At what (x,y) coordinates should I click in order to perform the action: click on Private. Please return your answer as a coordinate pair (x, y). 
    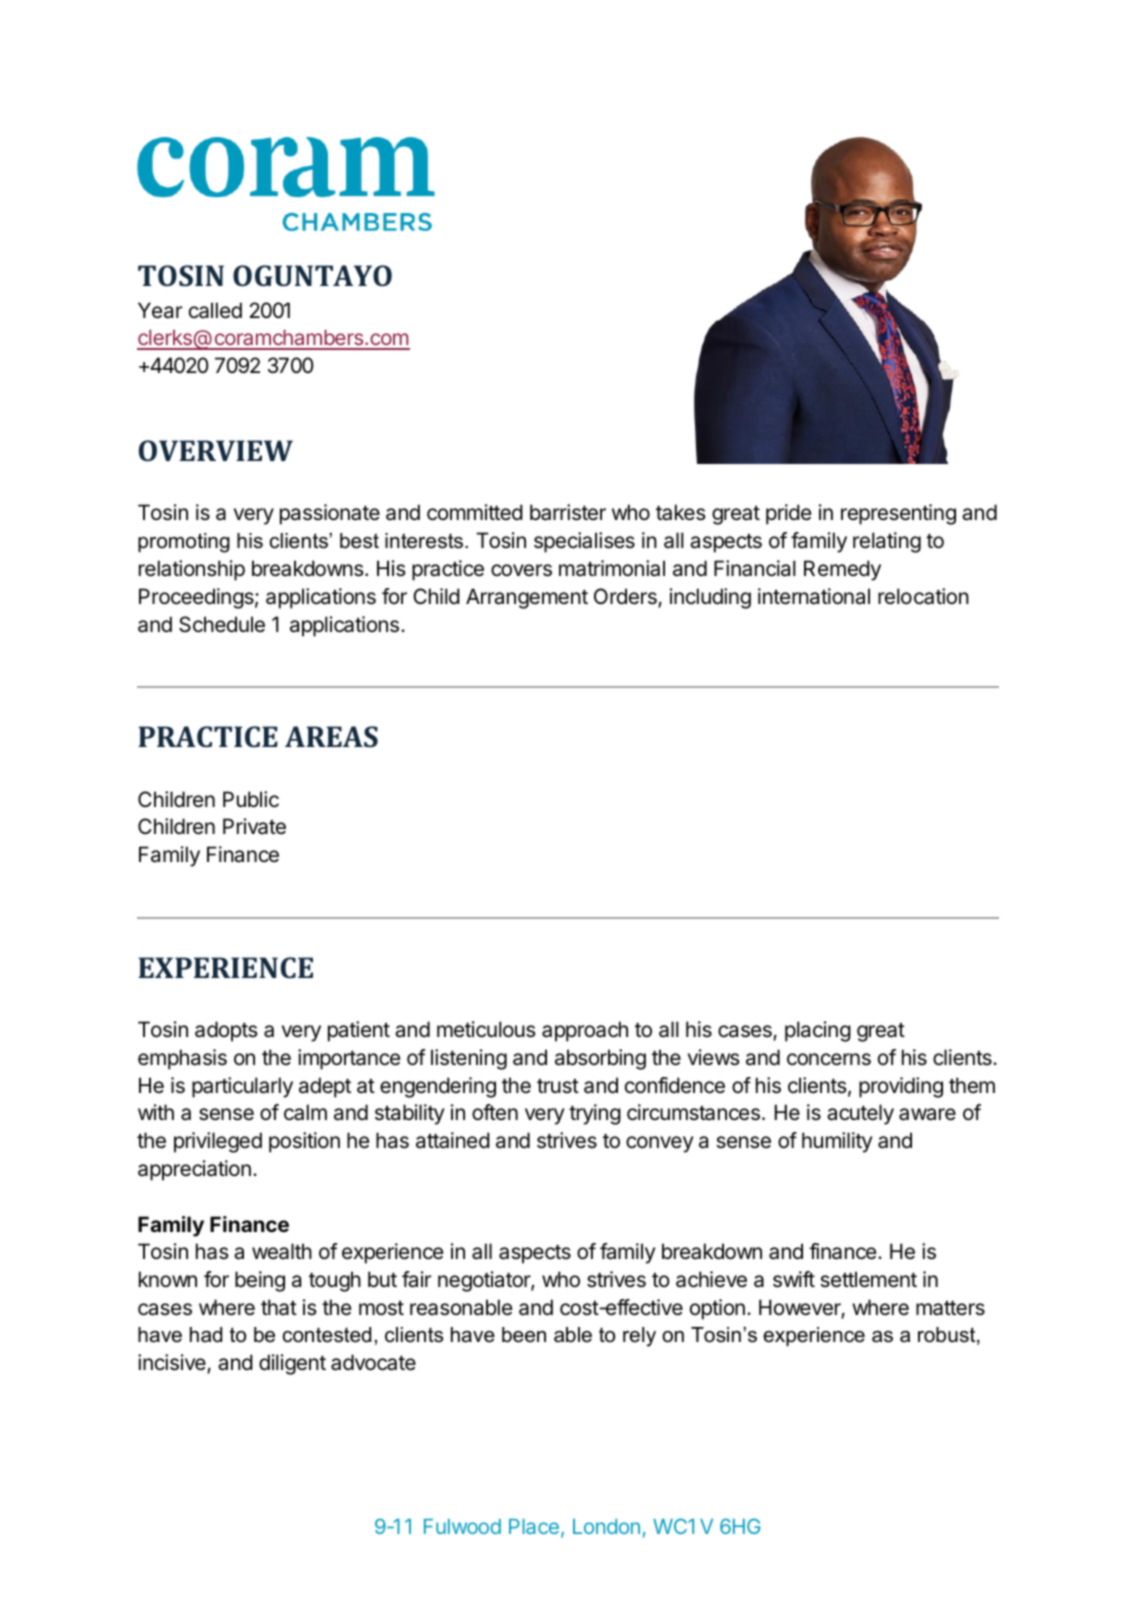
    Looking at the image, I should click on (254, 826).
